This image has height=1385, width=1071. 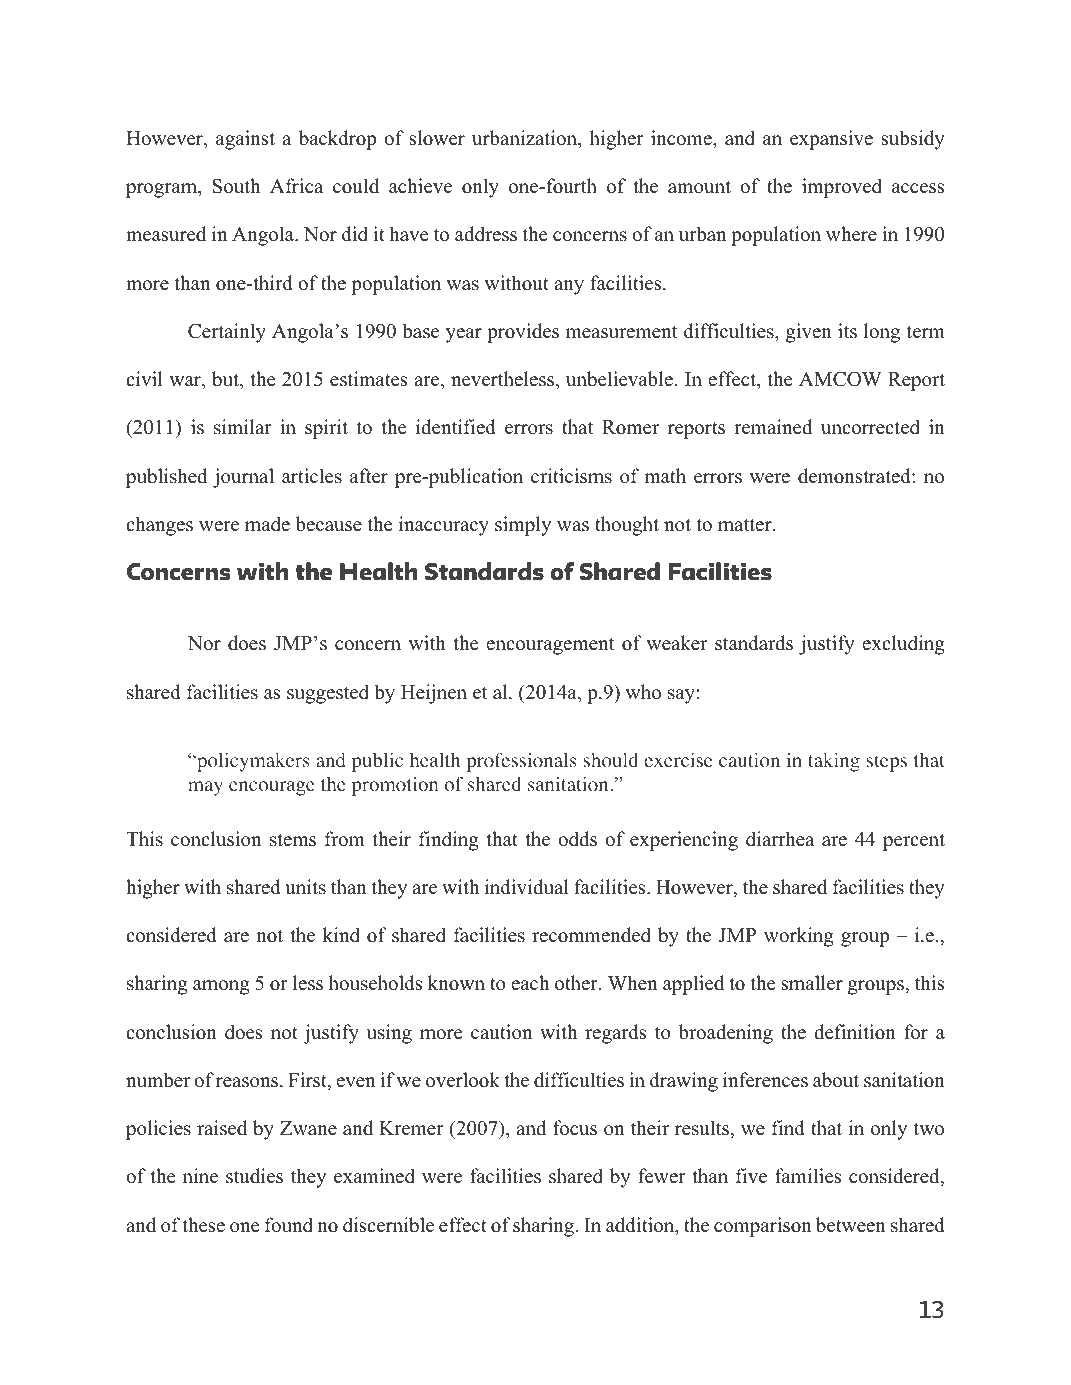 I want to click on made, so click(x=267, y=524).
